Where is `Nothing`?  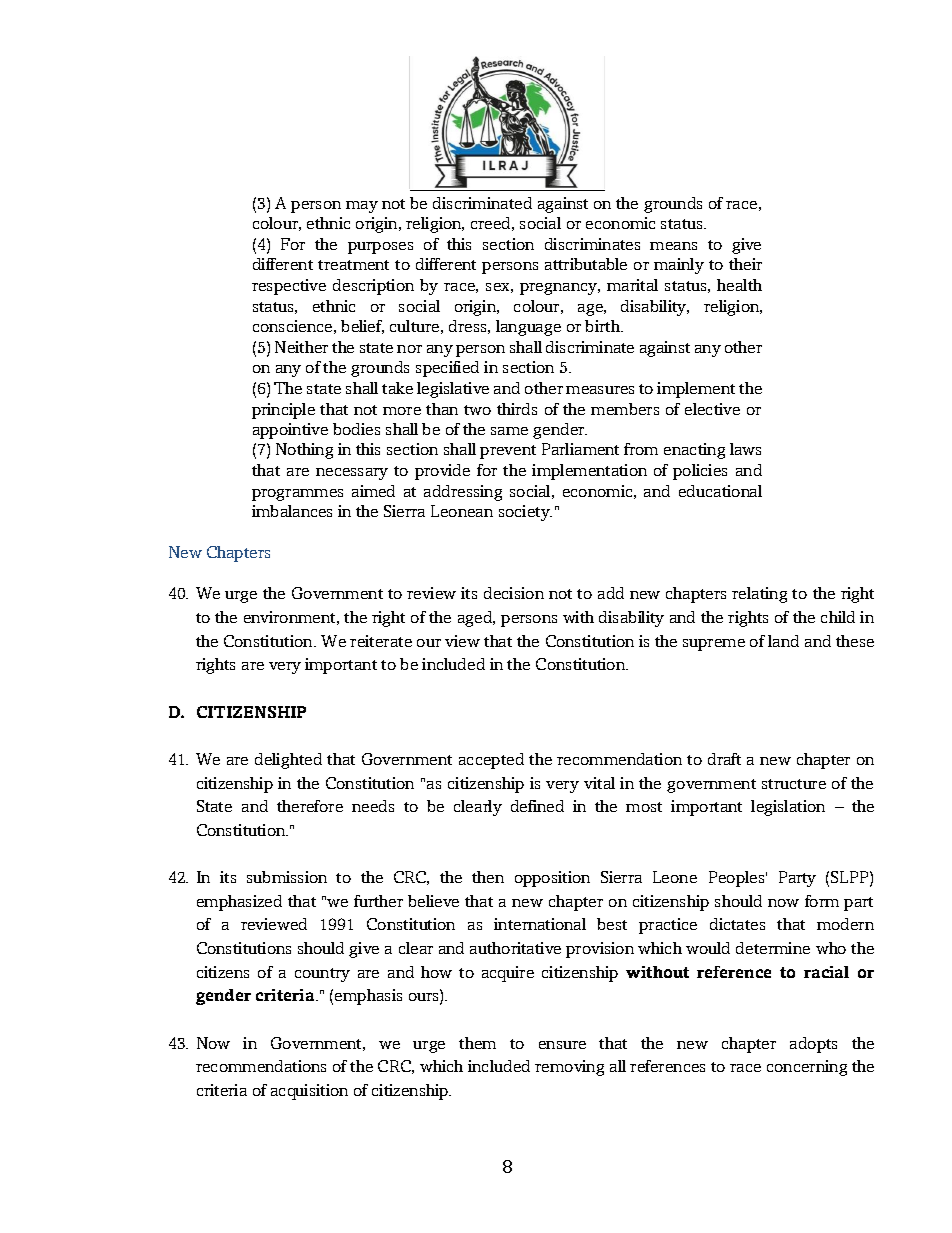 Nothing is located at coordinates (304, 451).
